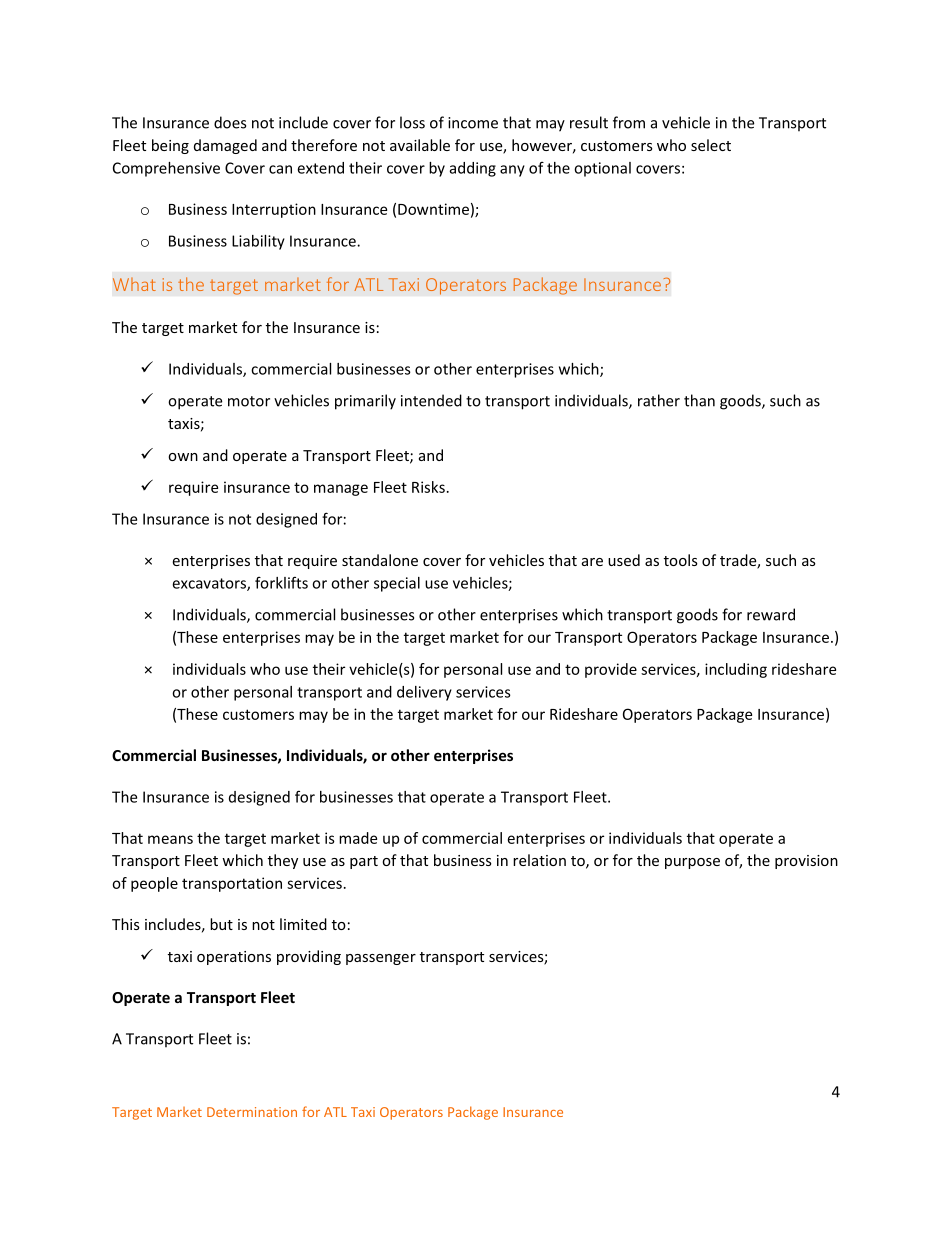  I want to click on than, so click(699, 400).
